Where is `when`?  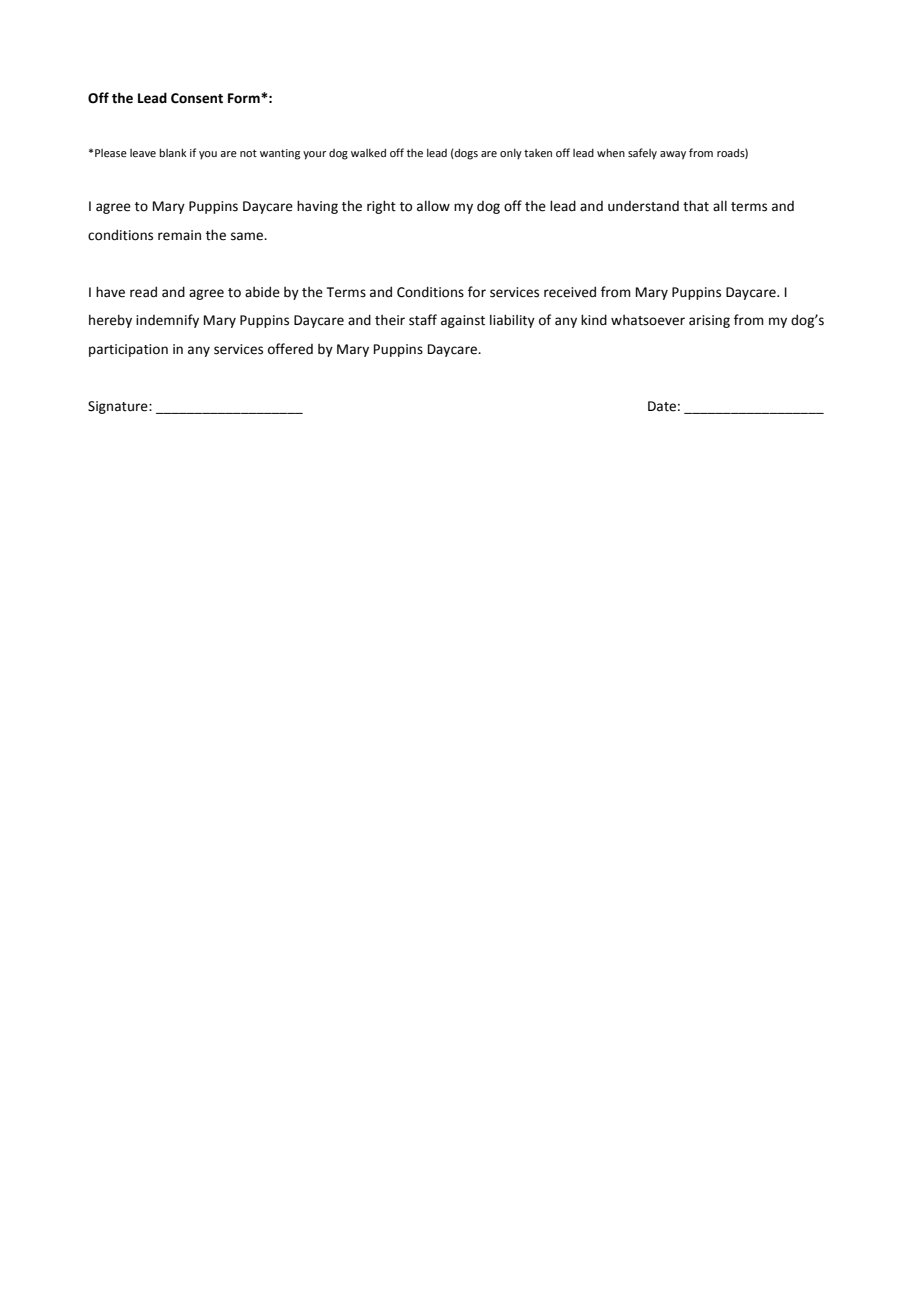
when is located at coordinates (611, 152).
